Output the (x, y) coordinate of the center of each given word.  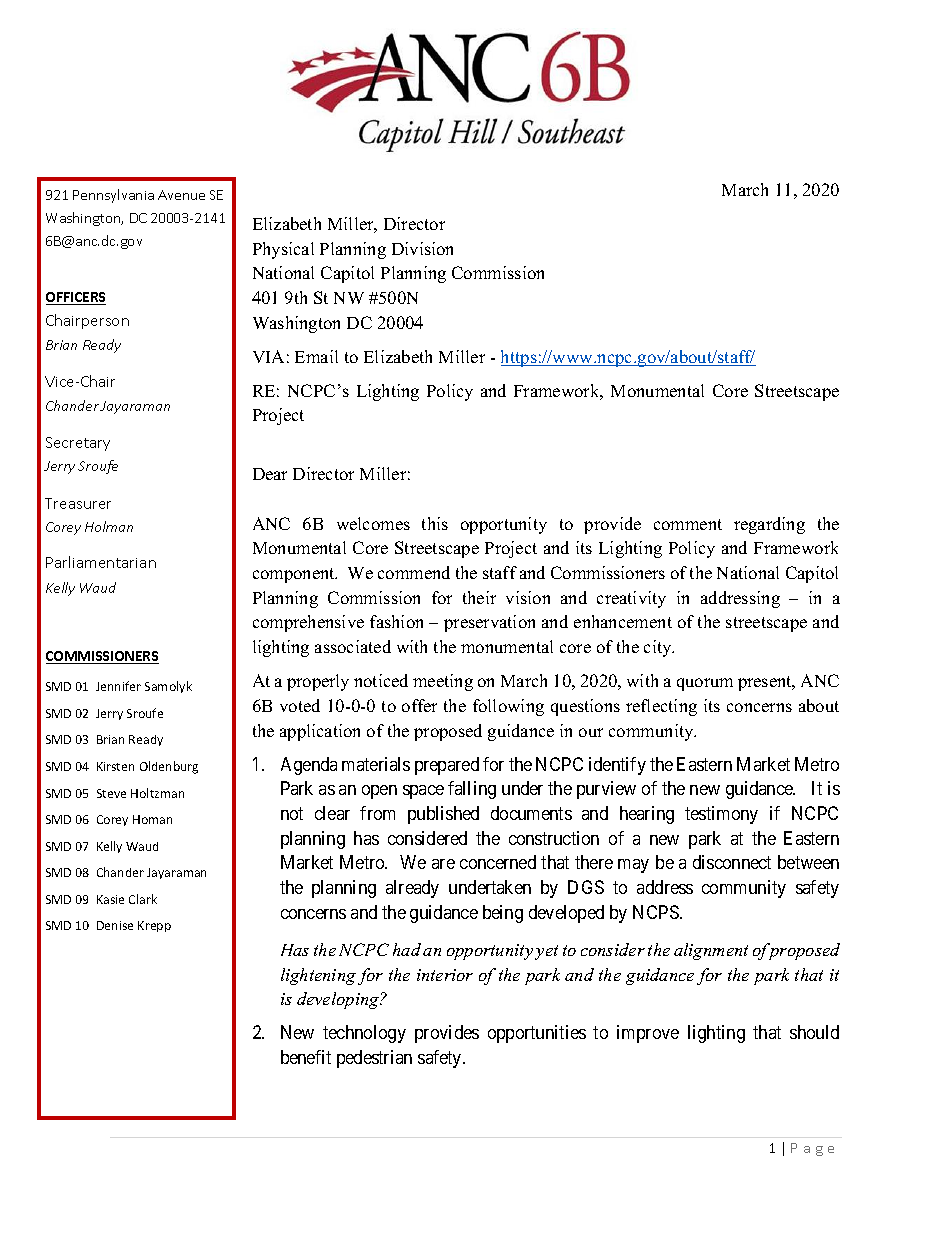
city (659, 648)
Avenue (181, 195)
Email (316, 356)
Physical (283, 250)
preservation (489, 623)
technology (364, 1034)
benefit (306, 1057)
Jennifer (118, 686)
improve (648, 1034)
